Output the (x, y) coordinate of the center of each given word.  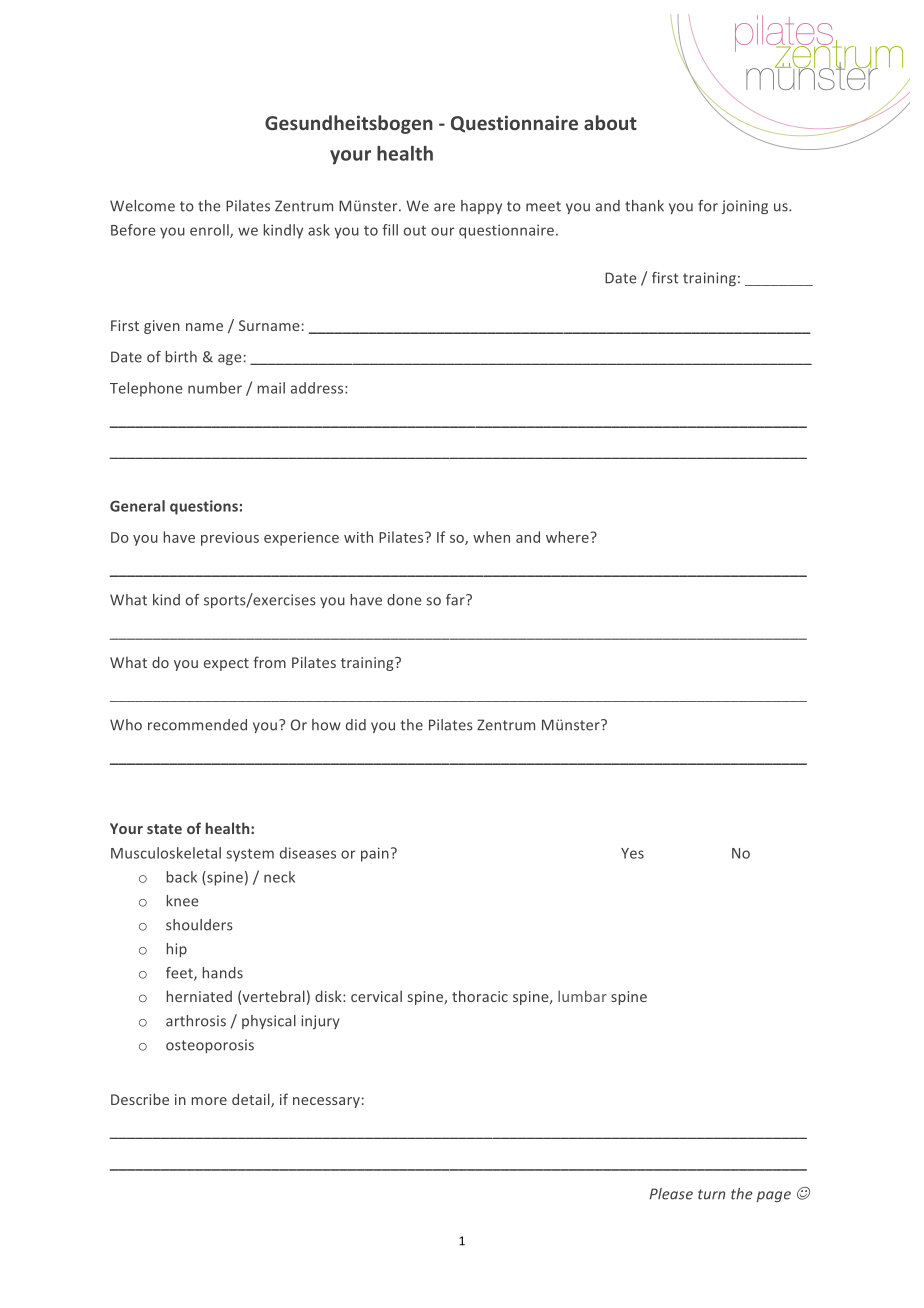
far (456, 600)
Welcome (142, 206)
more (209, 1101)
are (444, 207)
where (568, 537)
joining (744, 207)
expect (226, 664)
